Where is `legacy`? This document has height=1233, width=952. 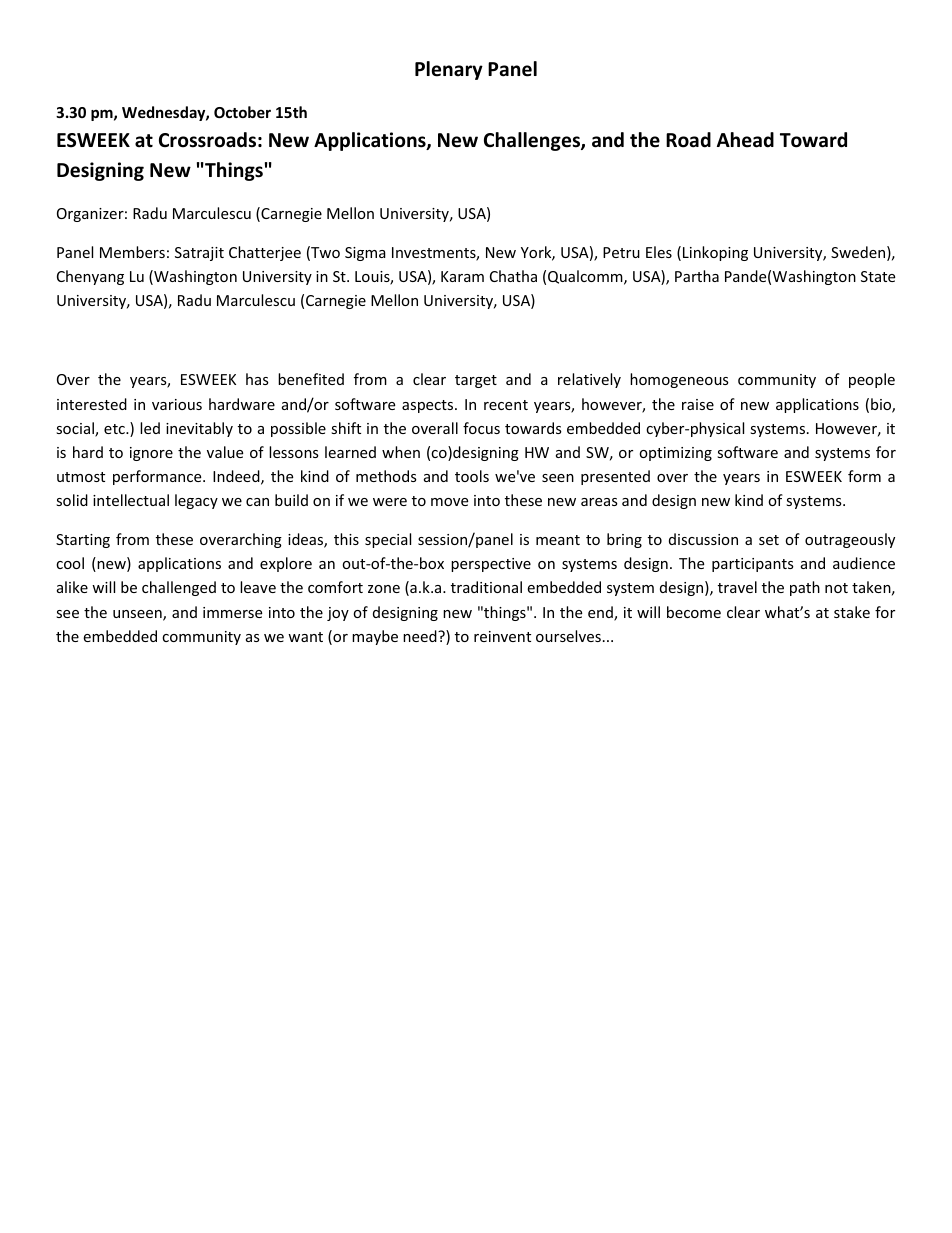 legacy is located at coordinates (196, 501).
